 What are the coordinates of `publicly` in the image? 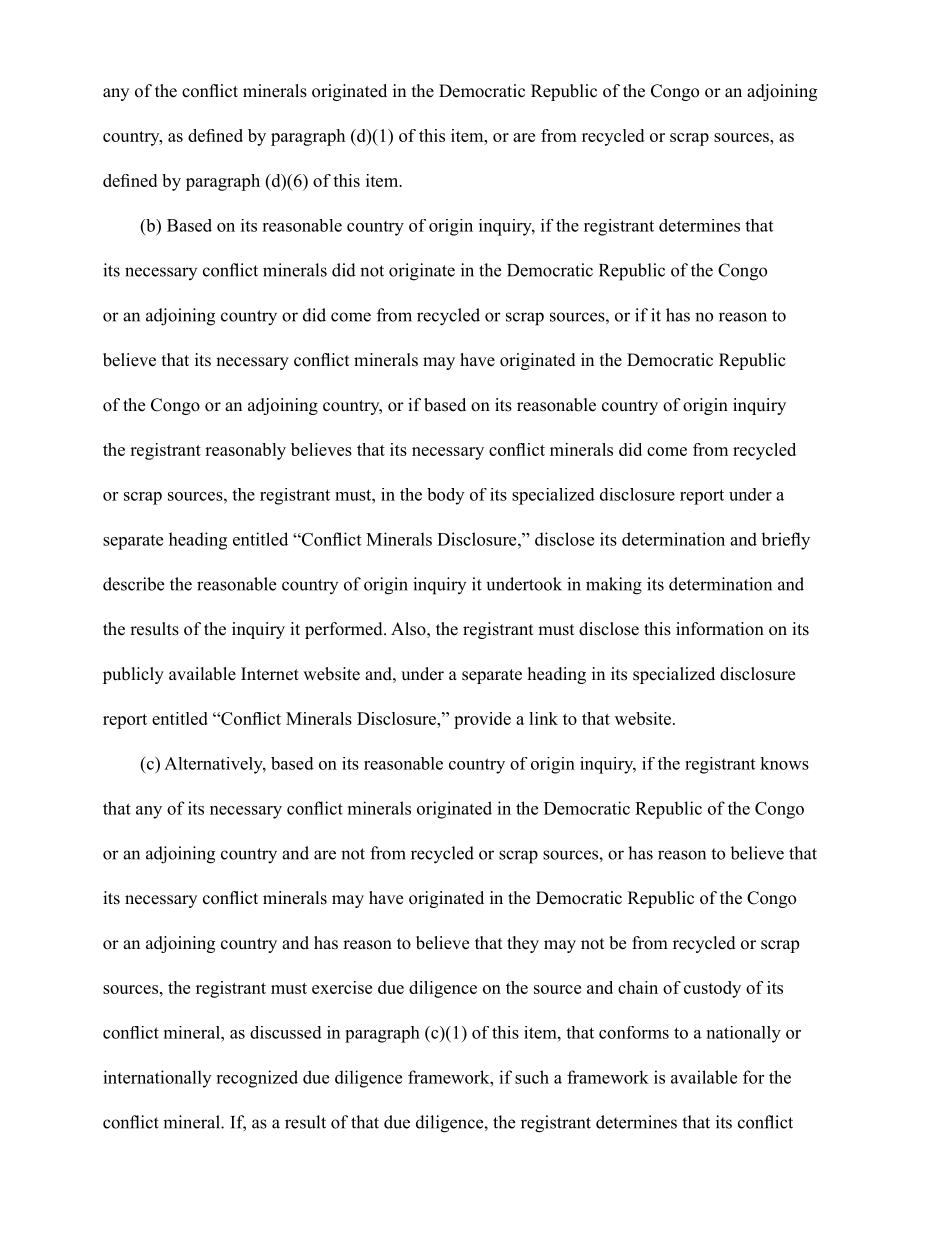 It's located at (133, 675).
